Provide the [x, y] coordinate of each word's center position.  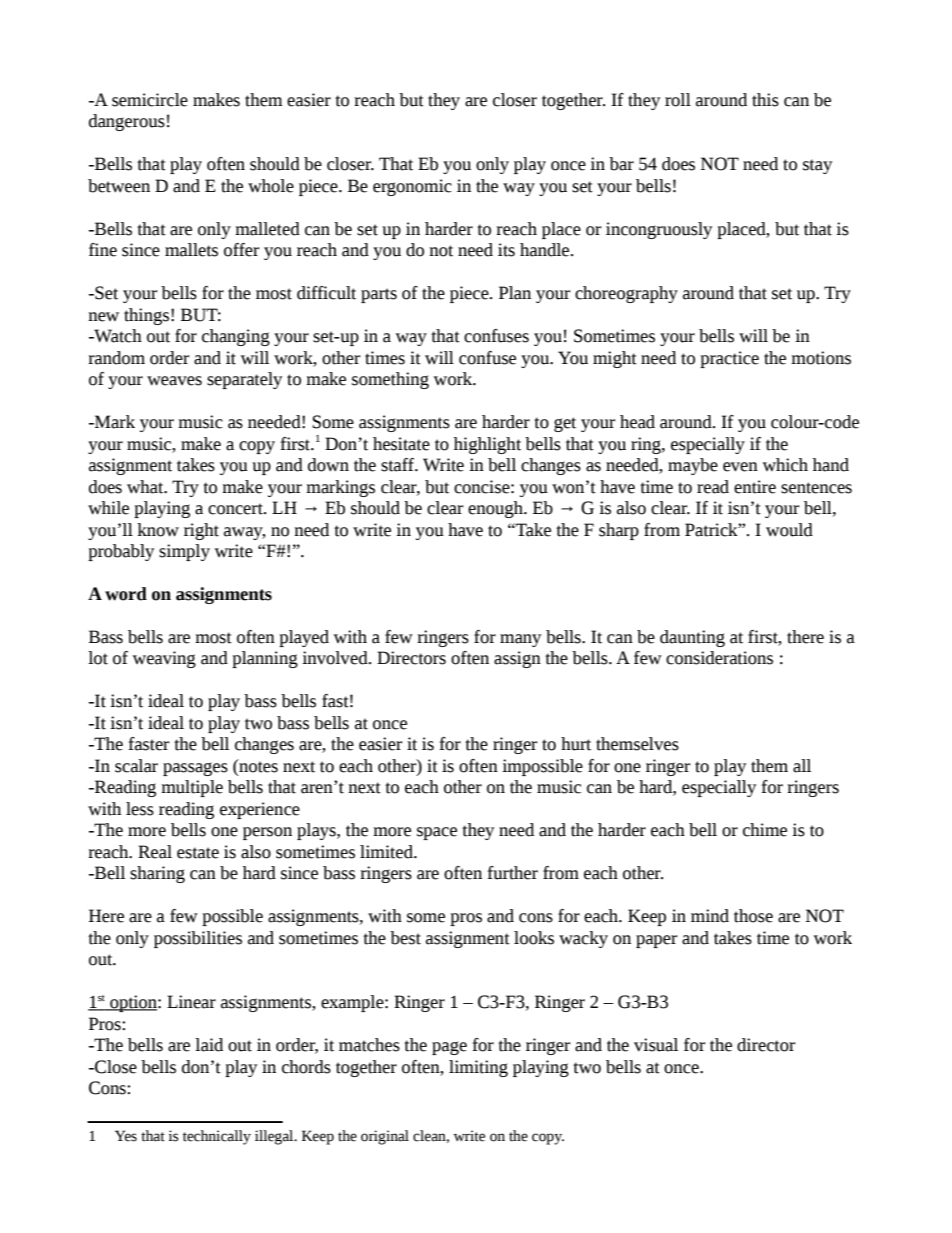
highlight [487, 445]
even [740, 467]
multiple [192, 788]
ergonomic [412, 187]
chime [765, 830]
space [437, 833]
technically [217, 1137]
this [765, 100]
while [108, 508]
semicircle [150, 100]
